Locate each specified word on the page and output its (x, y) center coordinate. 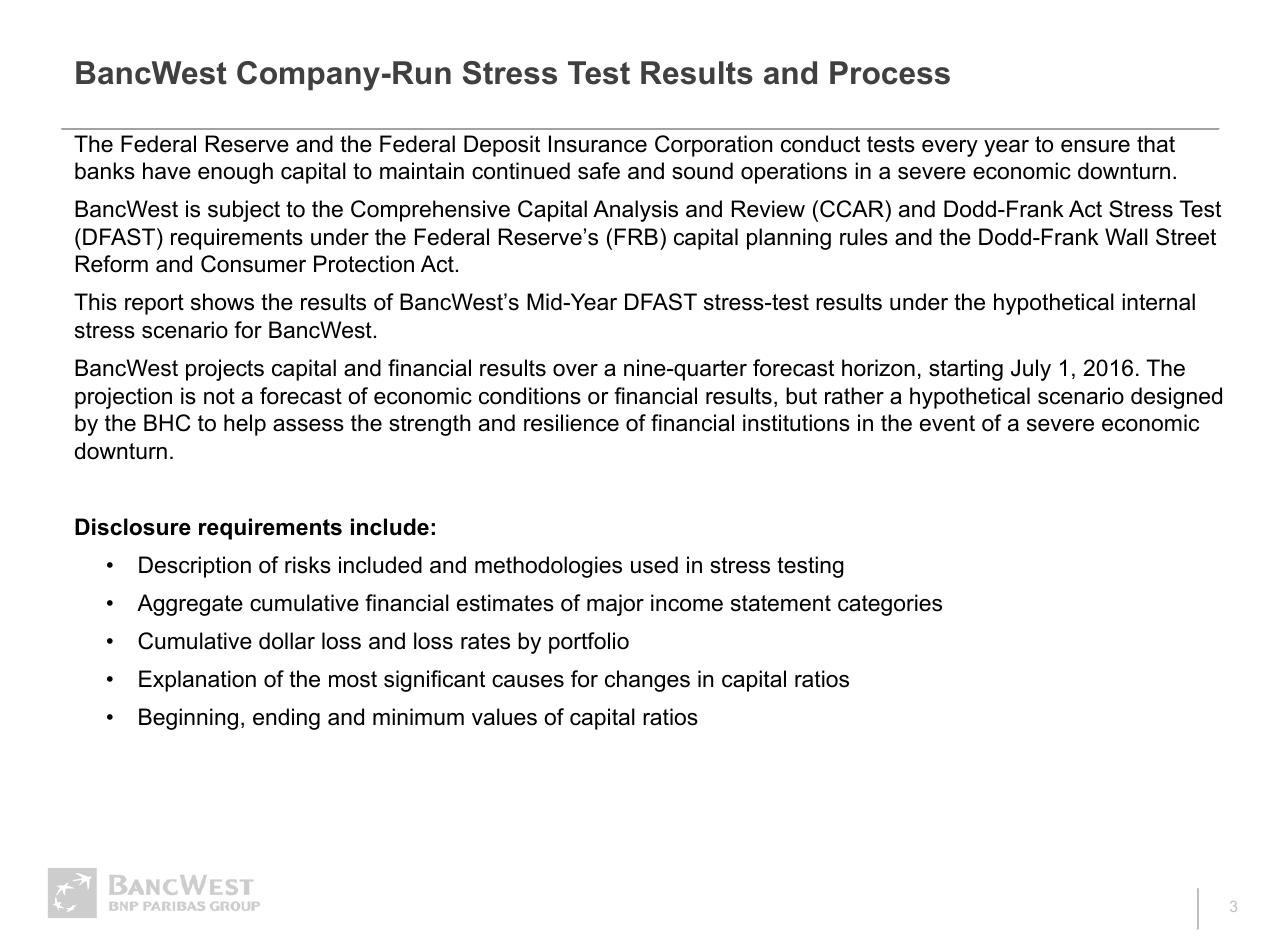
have (167, 171)
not (219, 396)
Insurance (598, 144)
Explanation (197, 681)
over (575, 370)
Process (890, 73)
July (1031, 370)
